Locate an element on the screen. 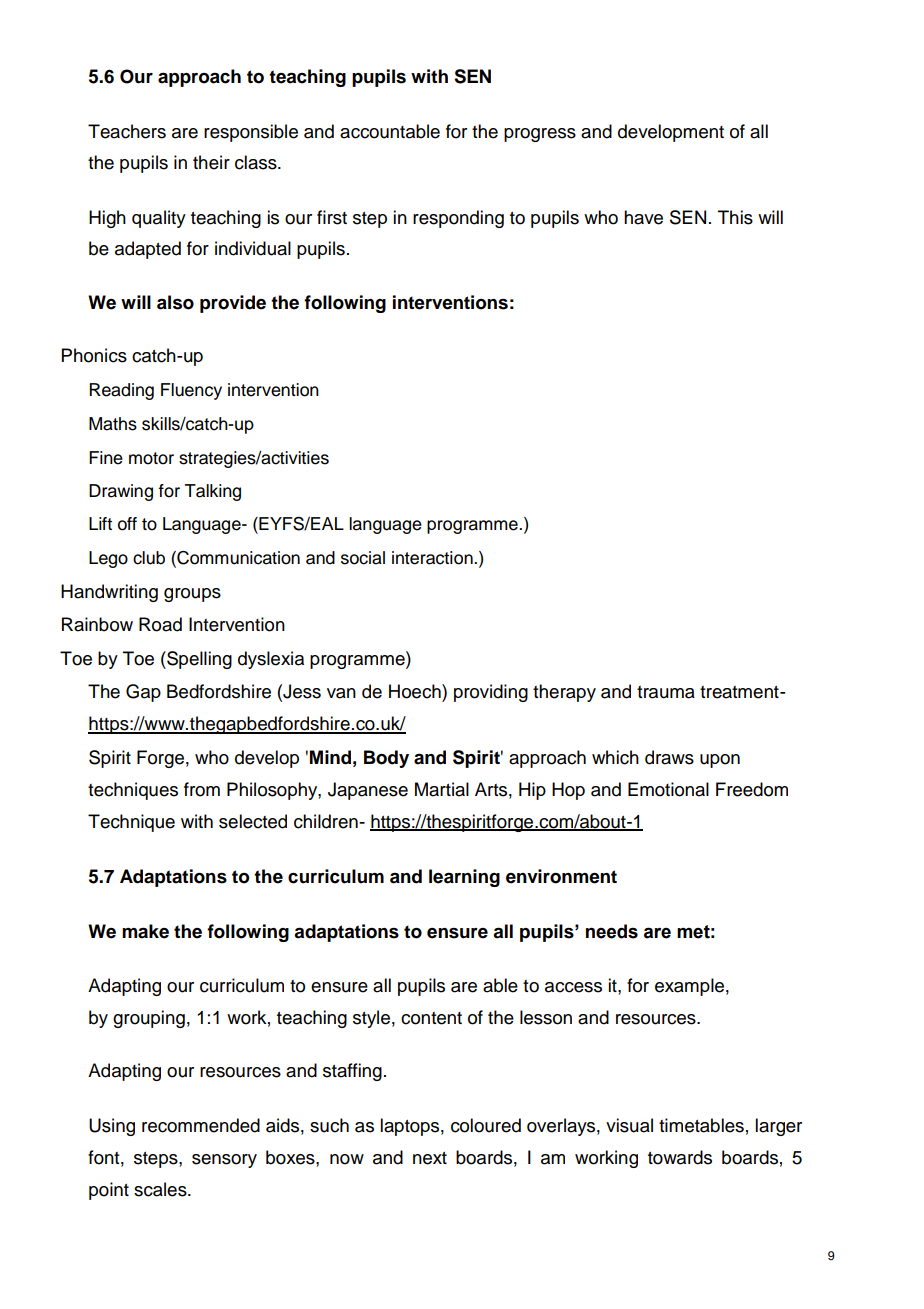 The width and height of the screenshot is (924, 1309). their is located at coordinates (211, 162).
